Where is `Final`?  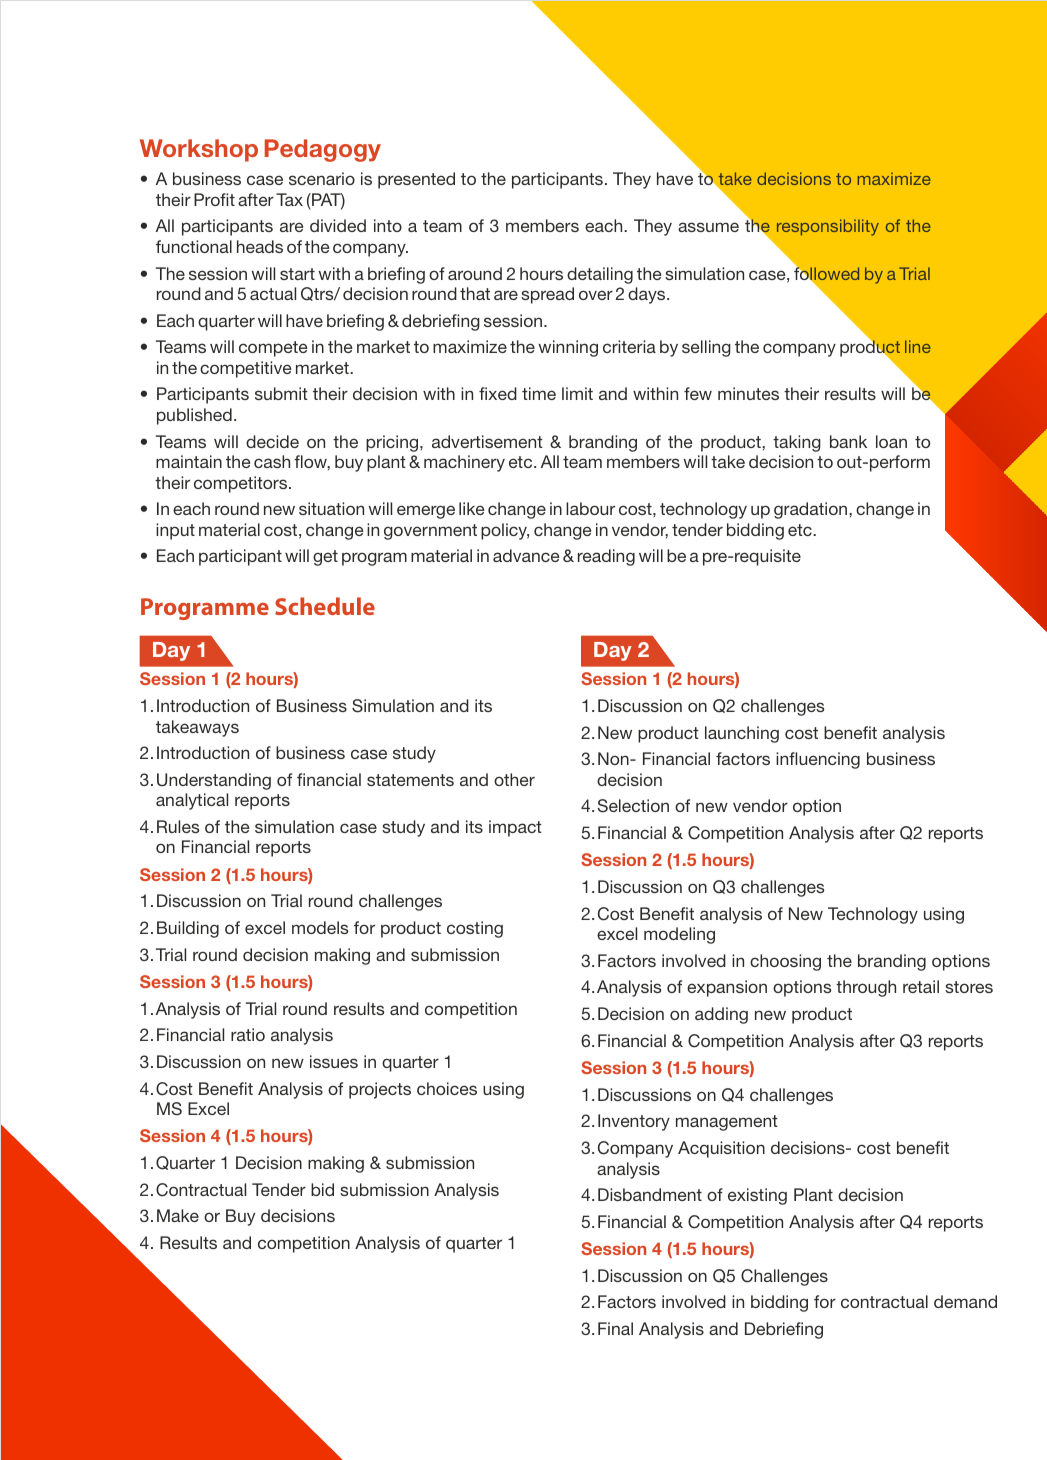
Final is located at coordinates (615, 1328).
